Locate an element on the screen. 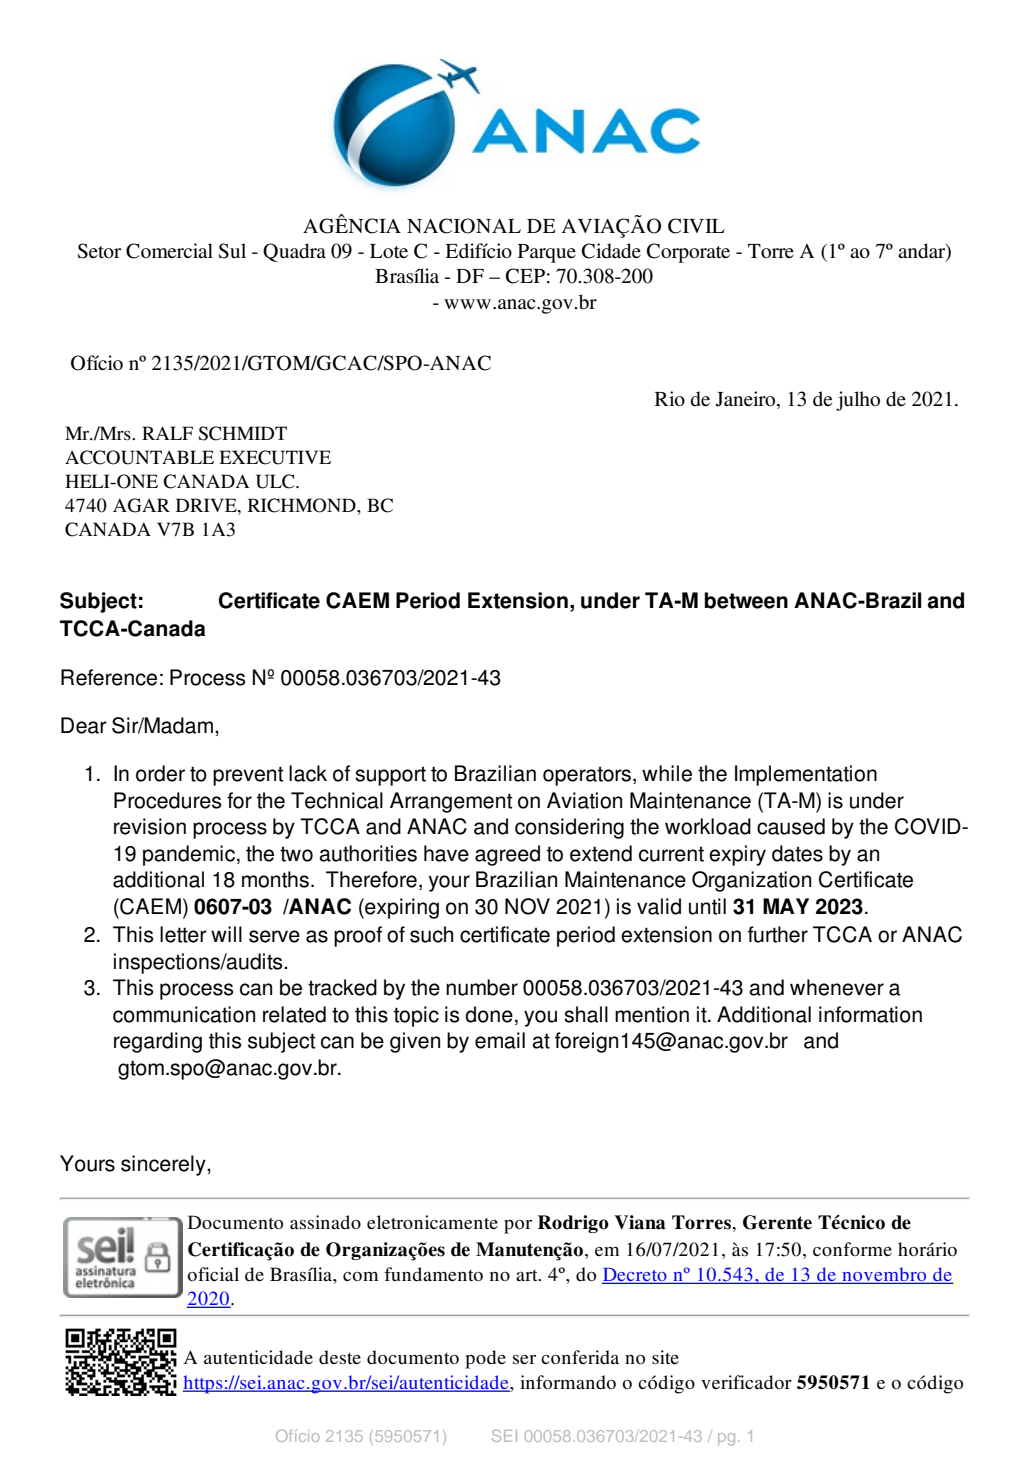 The width and height of the screenshot is (1031, 1459). Comercial is located at coordinates (169, 251).
